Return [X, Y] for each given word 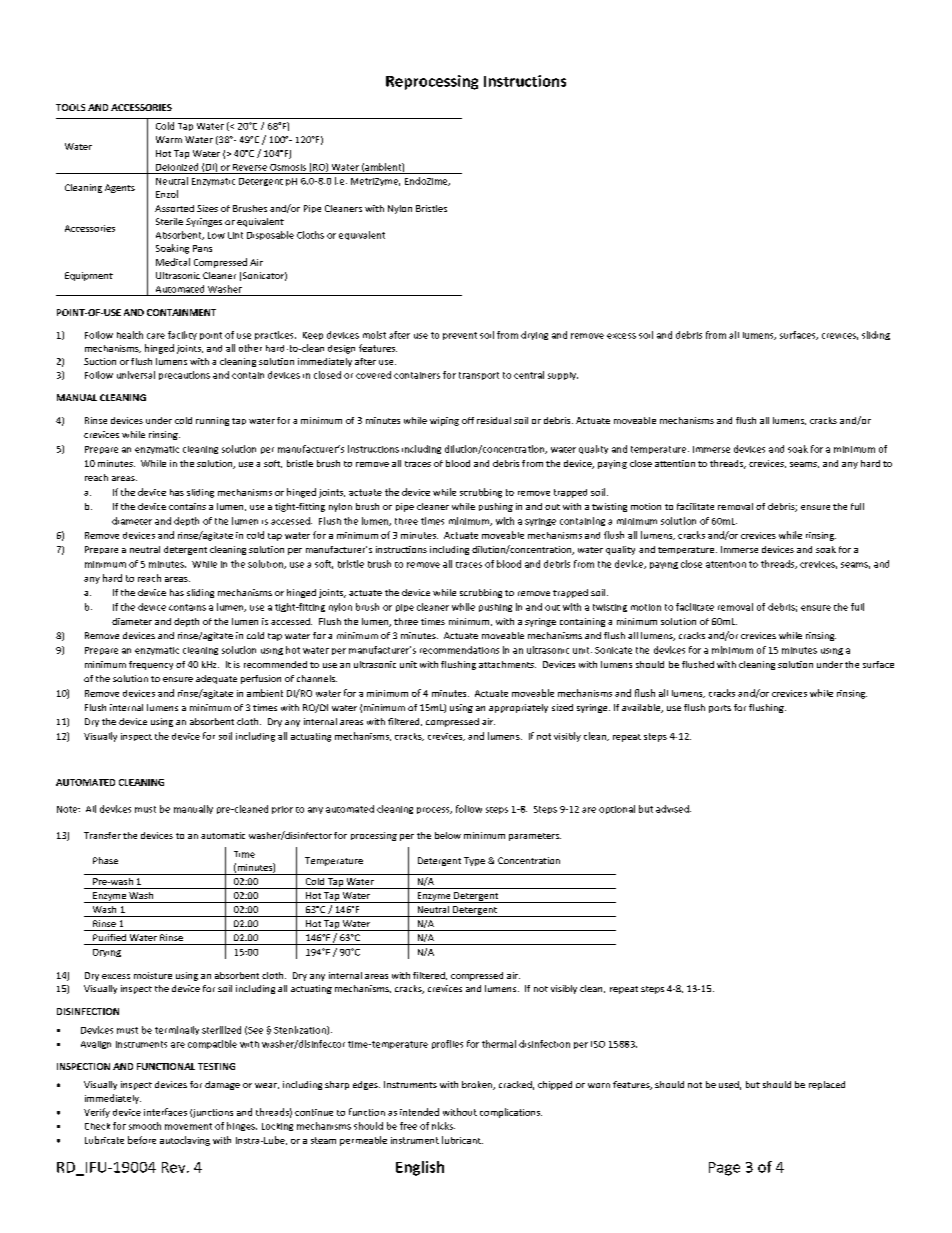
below [448, 835]
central [529, 375]
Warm [169, 139]
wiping [444, 421]
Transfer [102, 835]
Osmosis [288, 167]
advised [673, 809]
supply [563, 376]
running [212, 421]
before [142, 1140]
